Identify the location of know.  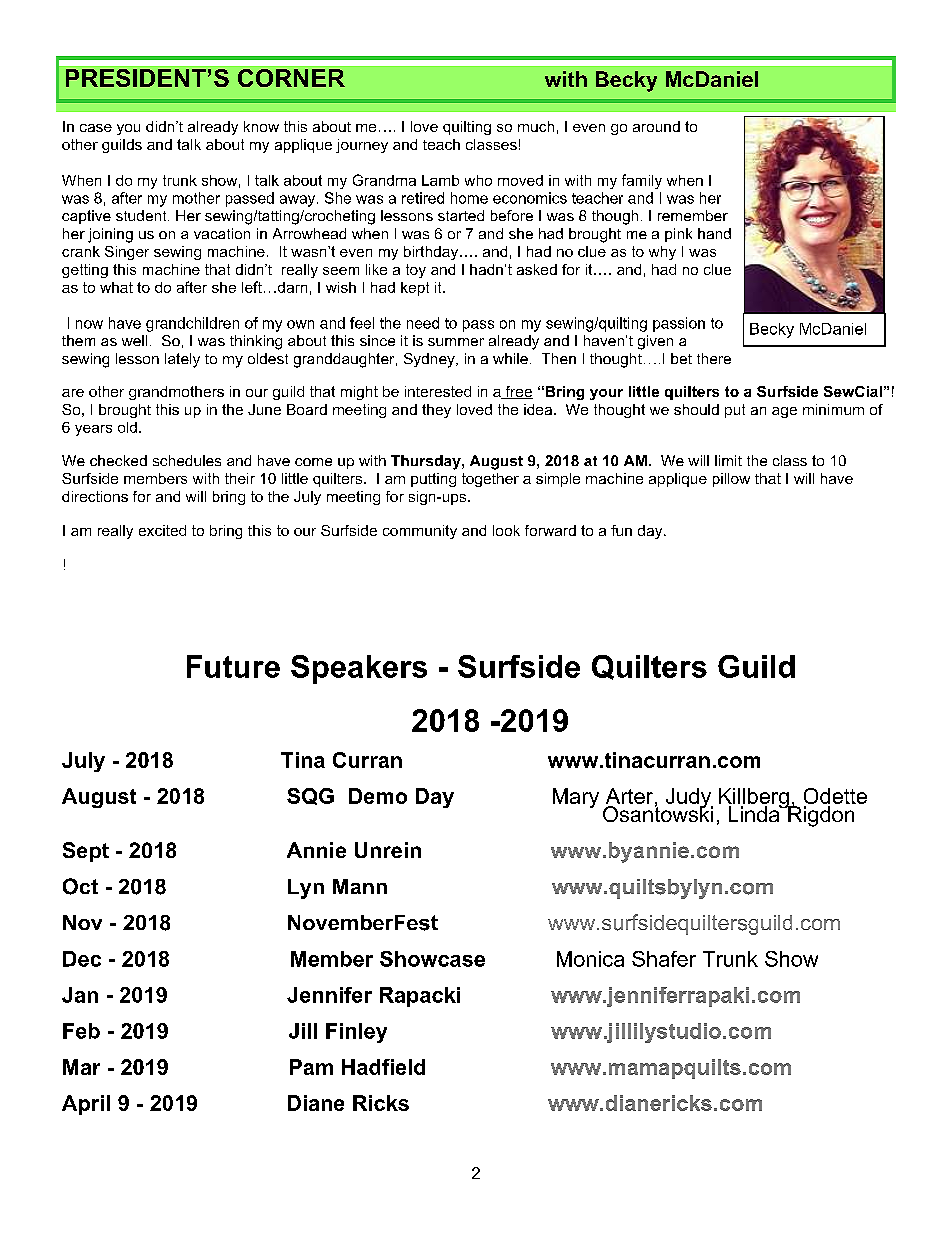
(261, 126).
